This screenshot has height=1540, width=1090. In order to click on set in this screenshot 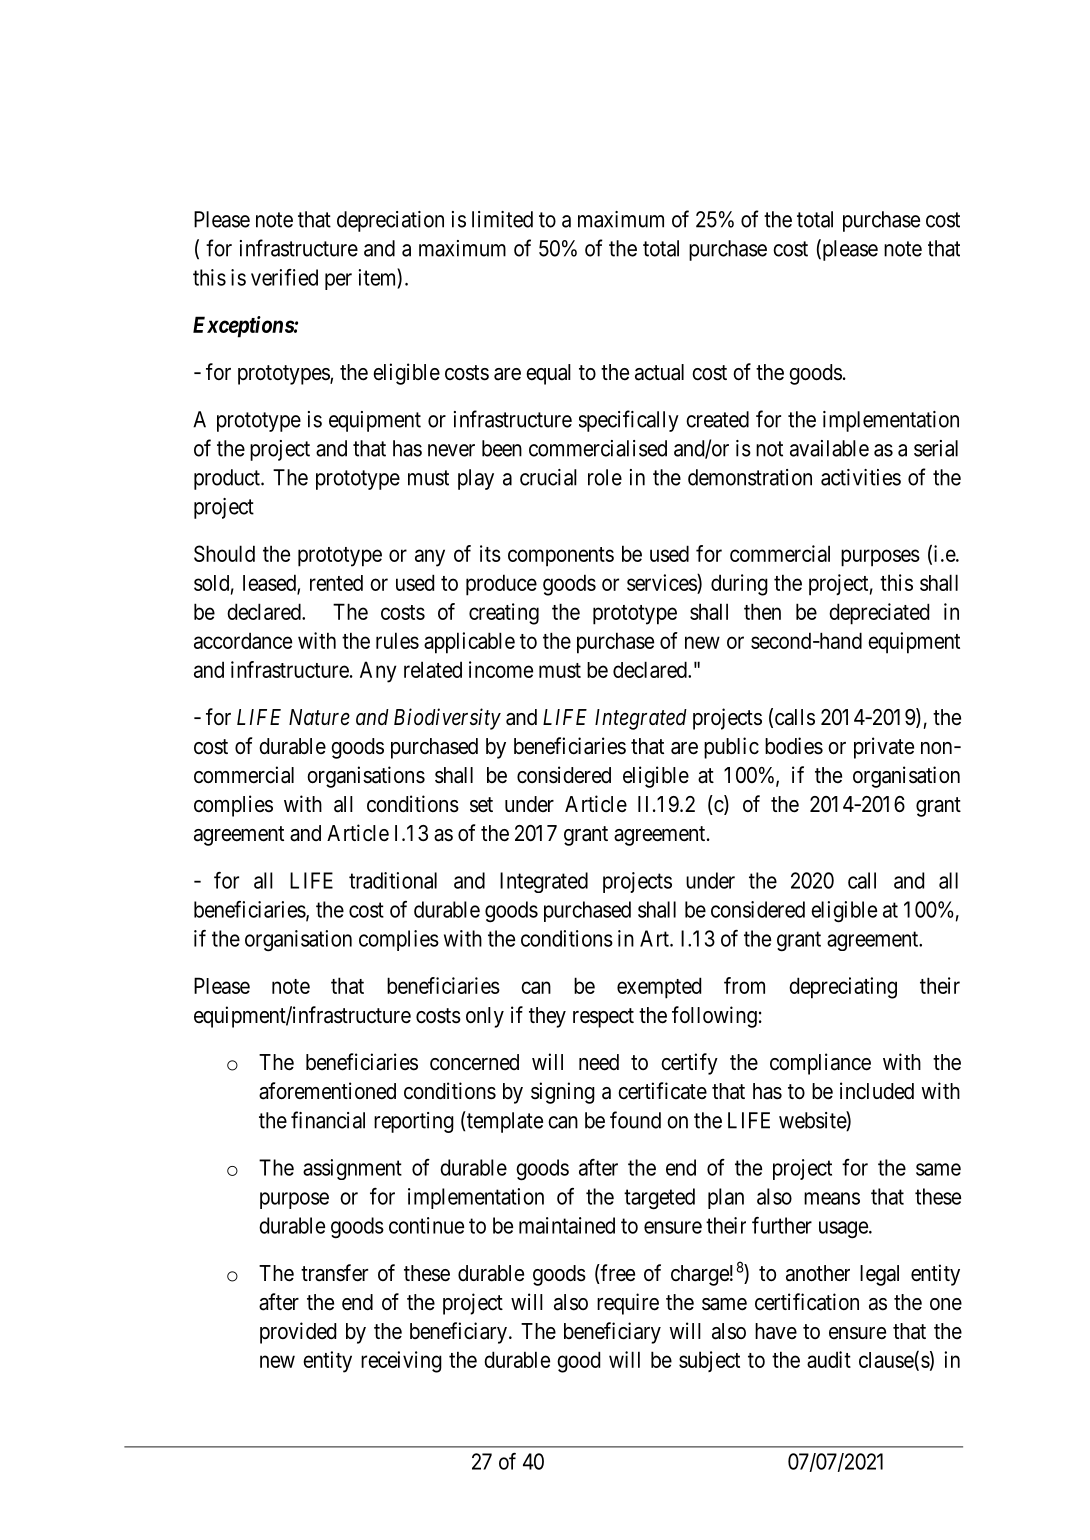, I will do `click(481, 805)`.
